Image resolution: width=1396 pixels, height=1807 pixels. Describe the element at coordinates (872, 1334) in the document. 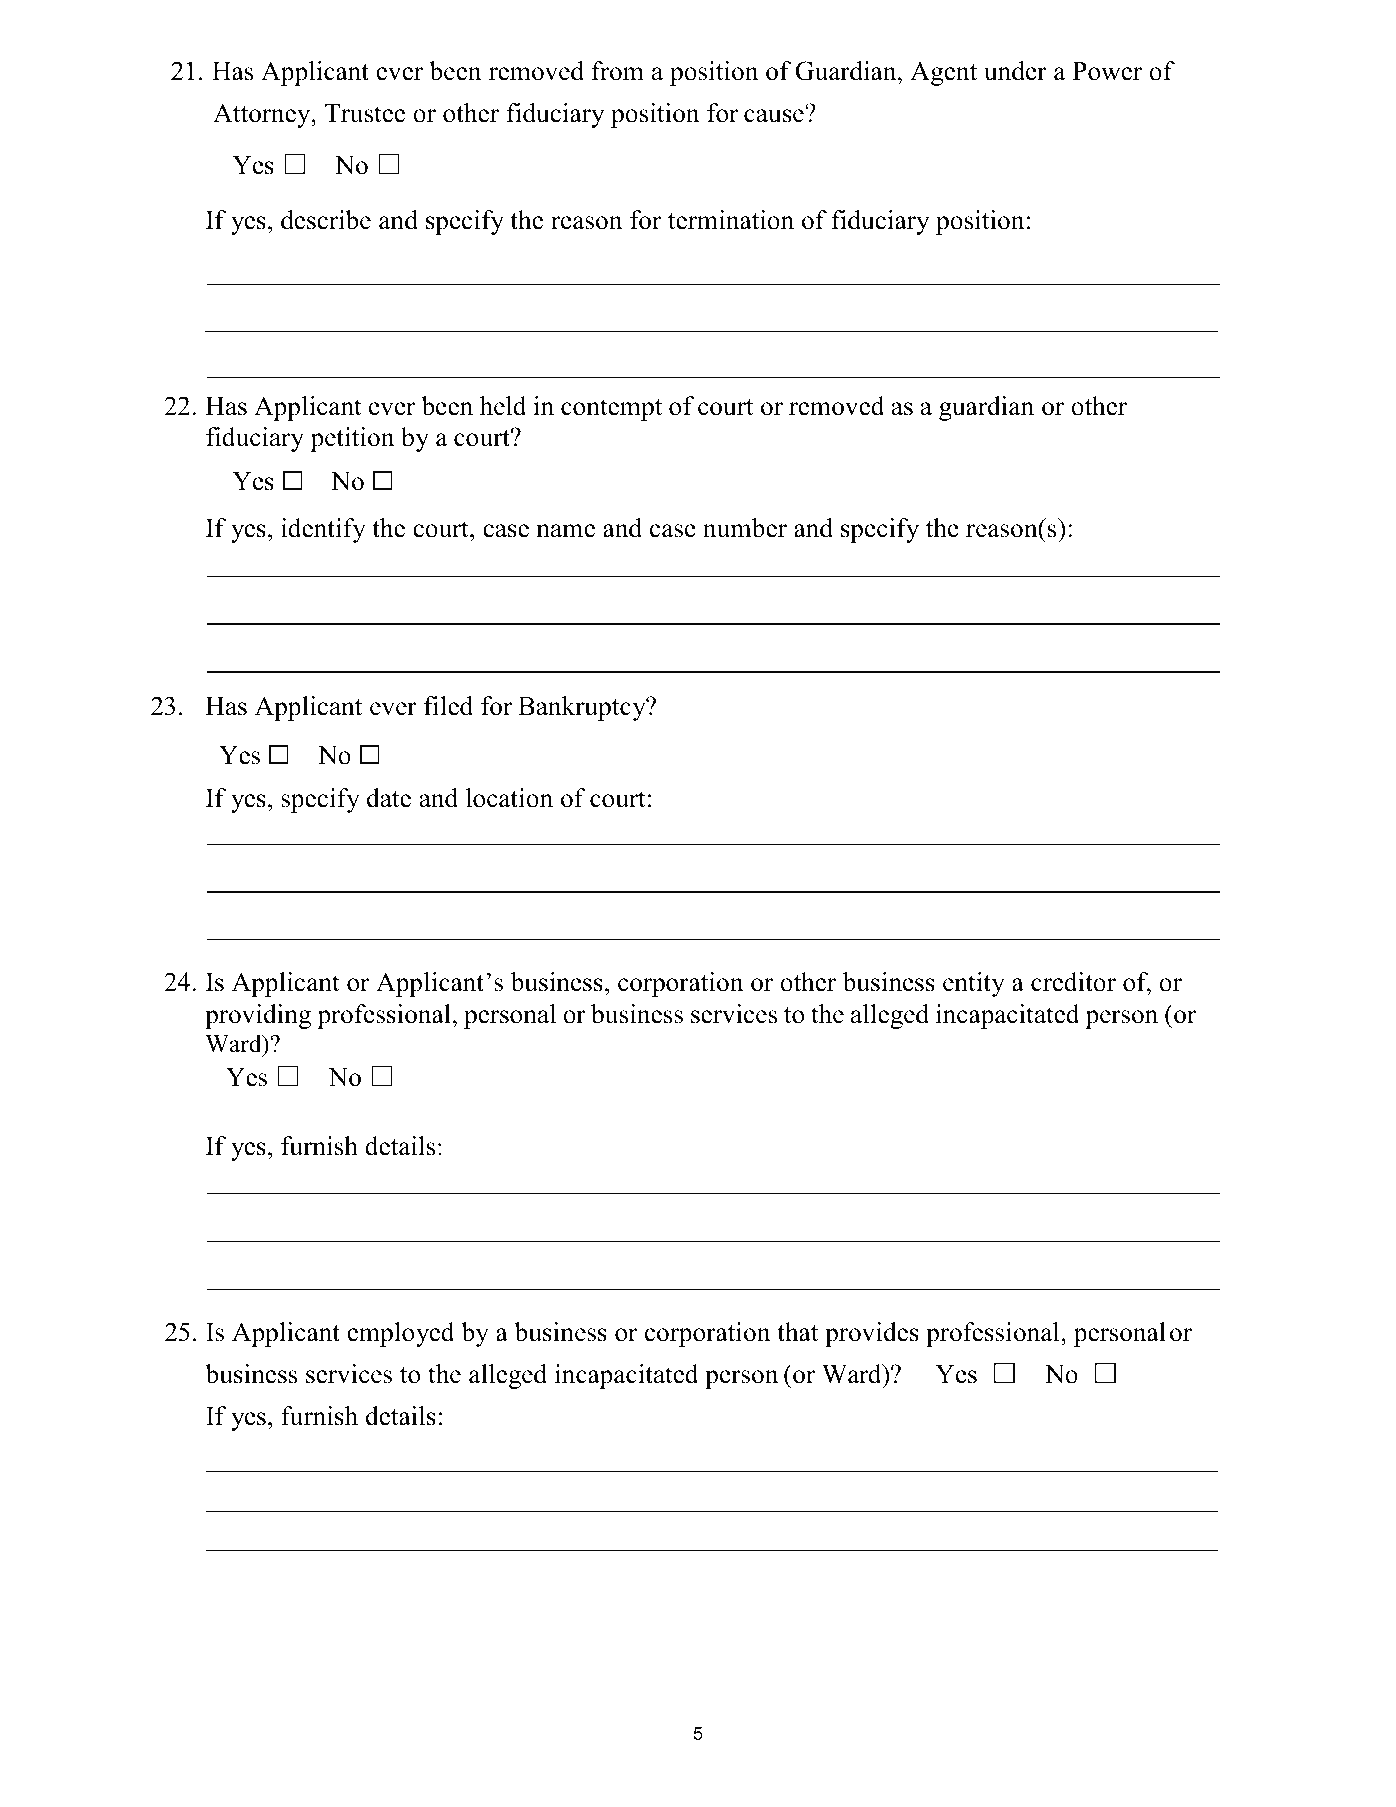

I see `provides` at that location.
